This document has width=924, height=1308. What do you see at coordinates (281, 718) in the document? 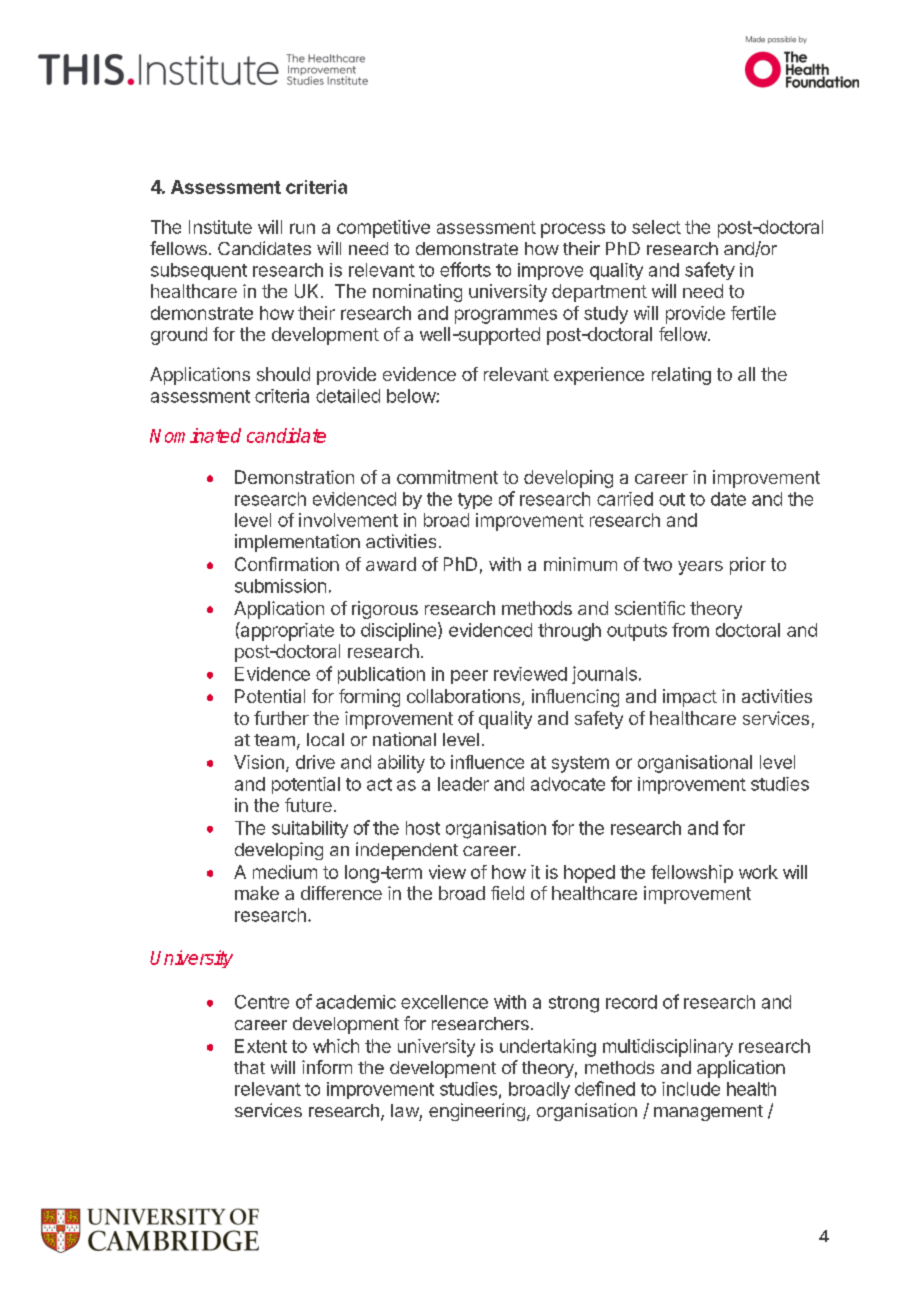
I see `further` at bounding box center [281, 718].
